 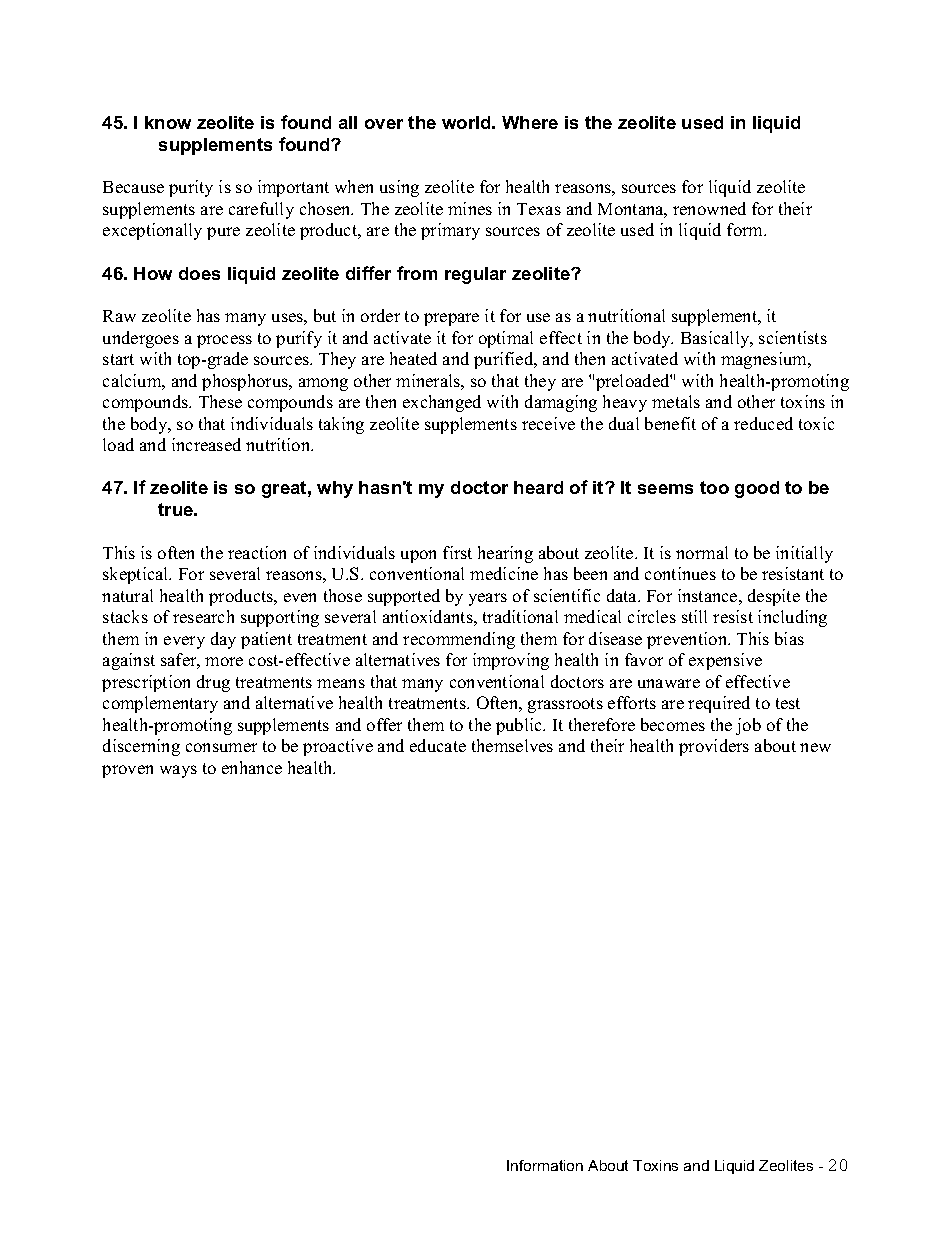 What do you see at coordinates (221, 747) in the image?
I see `consumer` at bounding box center [221, 747].
